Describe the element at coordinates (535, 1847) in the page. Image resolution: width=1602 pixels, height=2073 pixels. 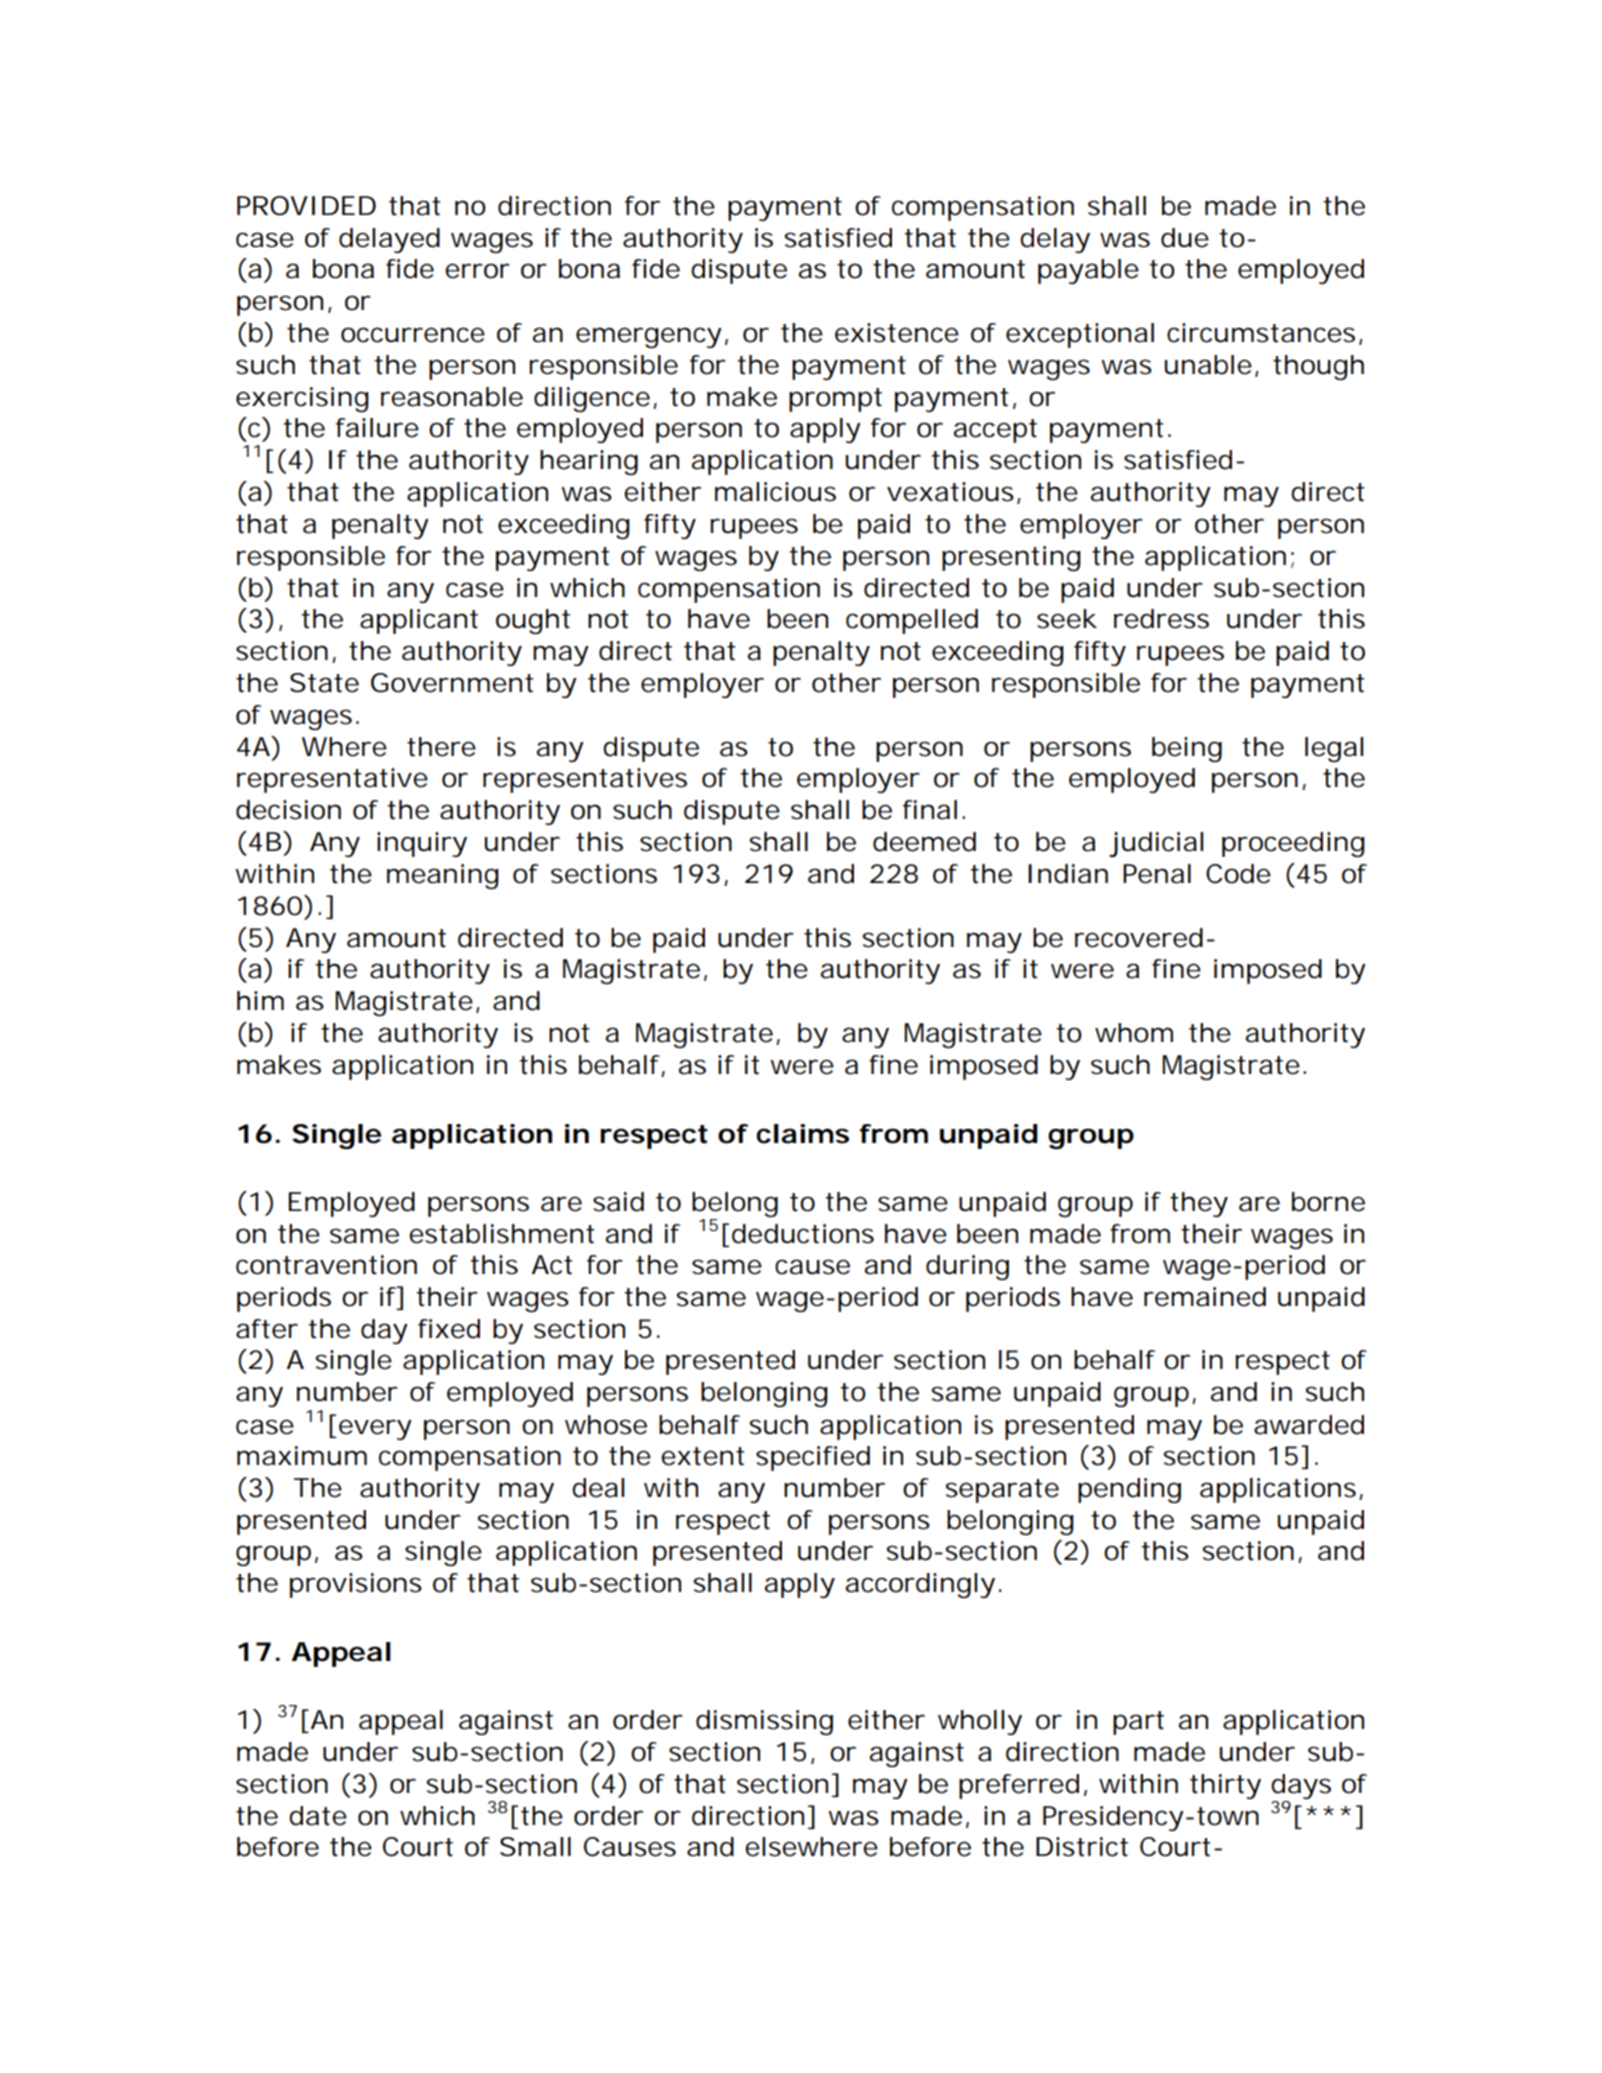
I see `Small` at that location.
